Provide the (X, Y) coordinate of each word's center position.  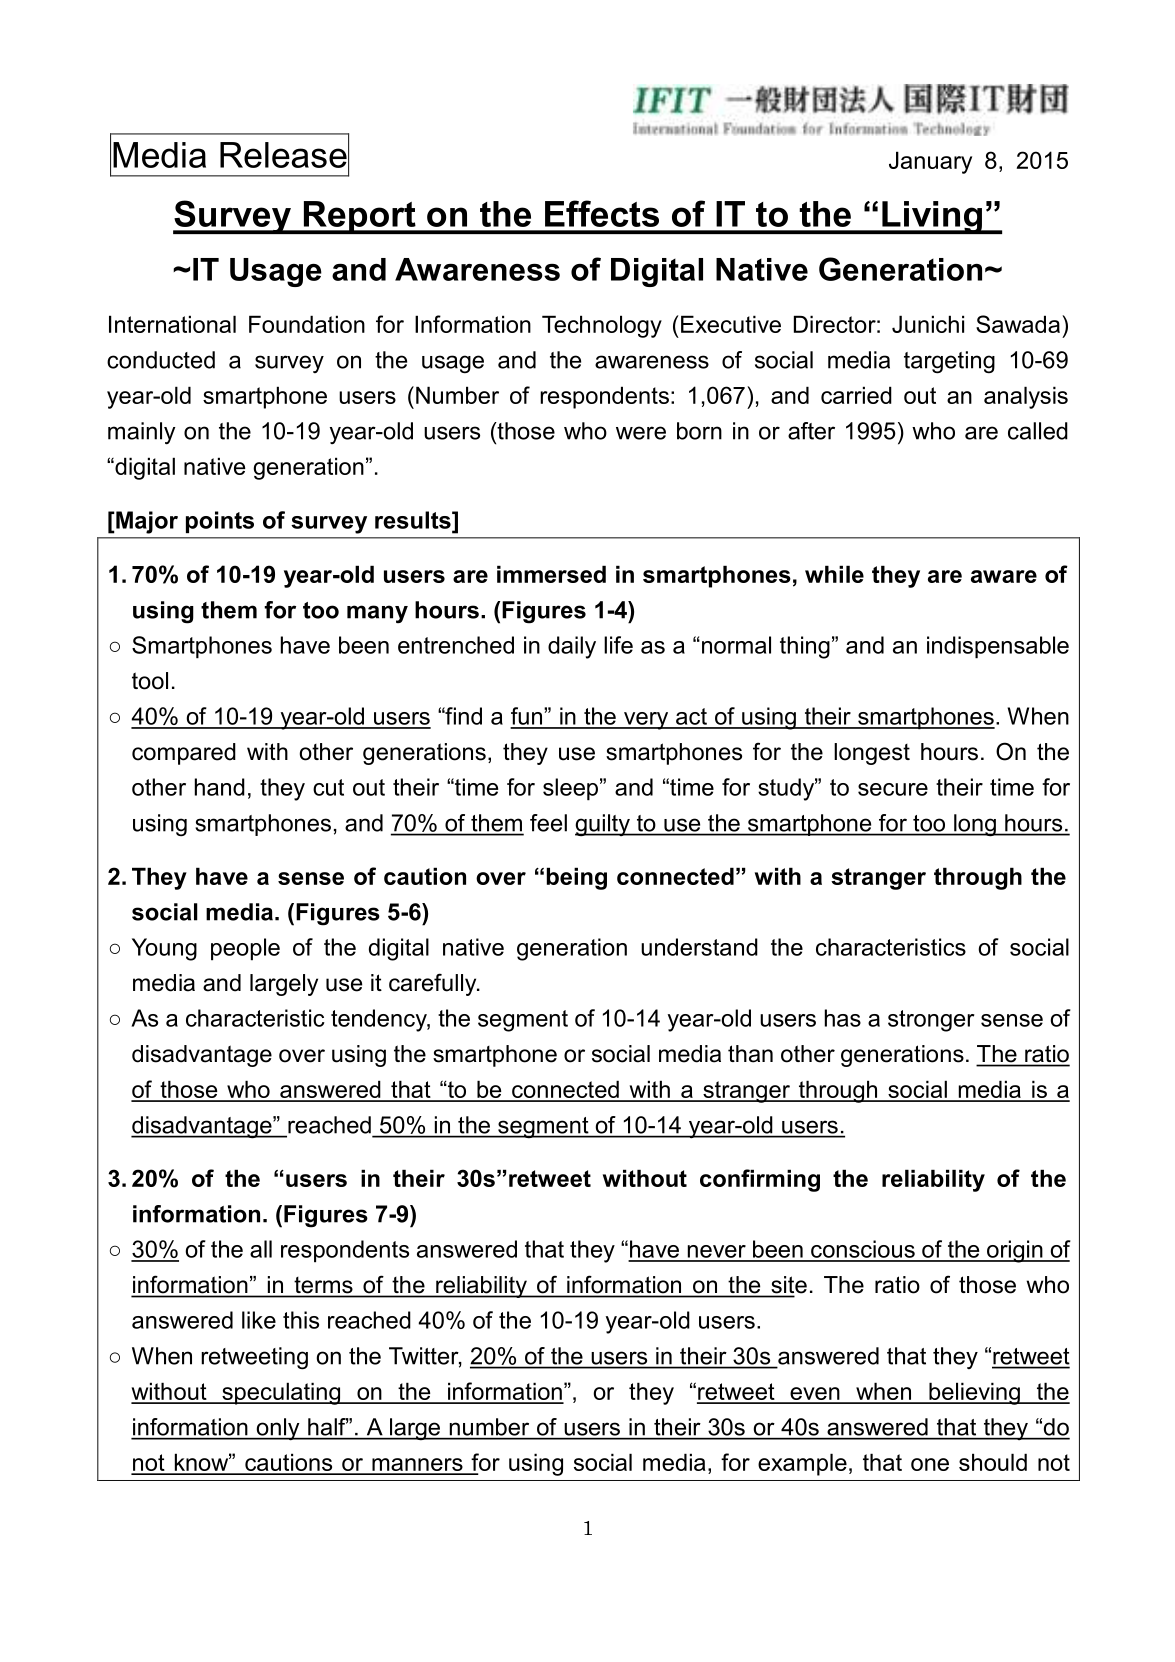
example (802, 1464)
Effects (602, 213)
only (278, 1429)
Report (359, 217)
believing (974, 1393)
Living (932, 217)
